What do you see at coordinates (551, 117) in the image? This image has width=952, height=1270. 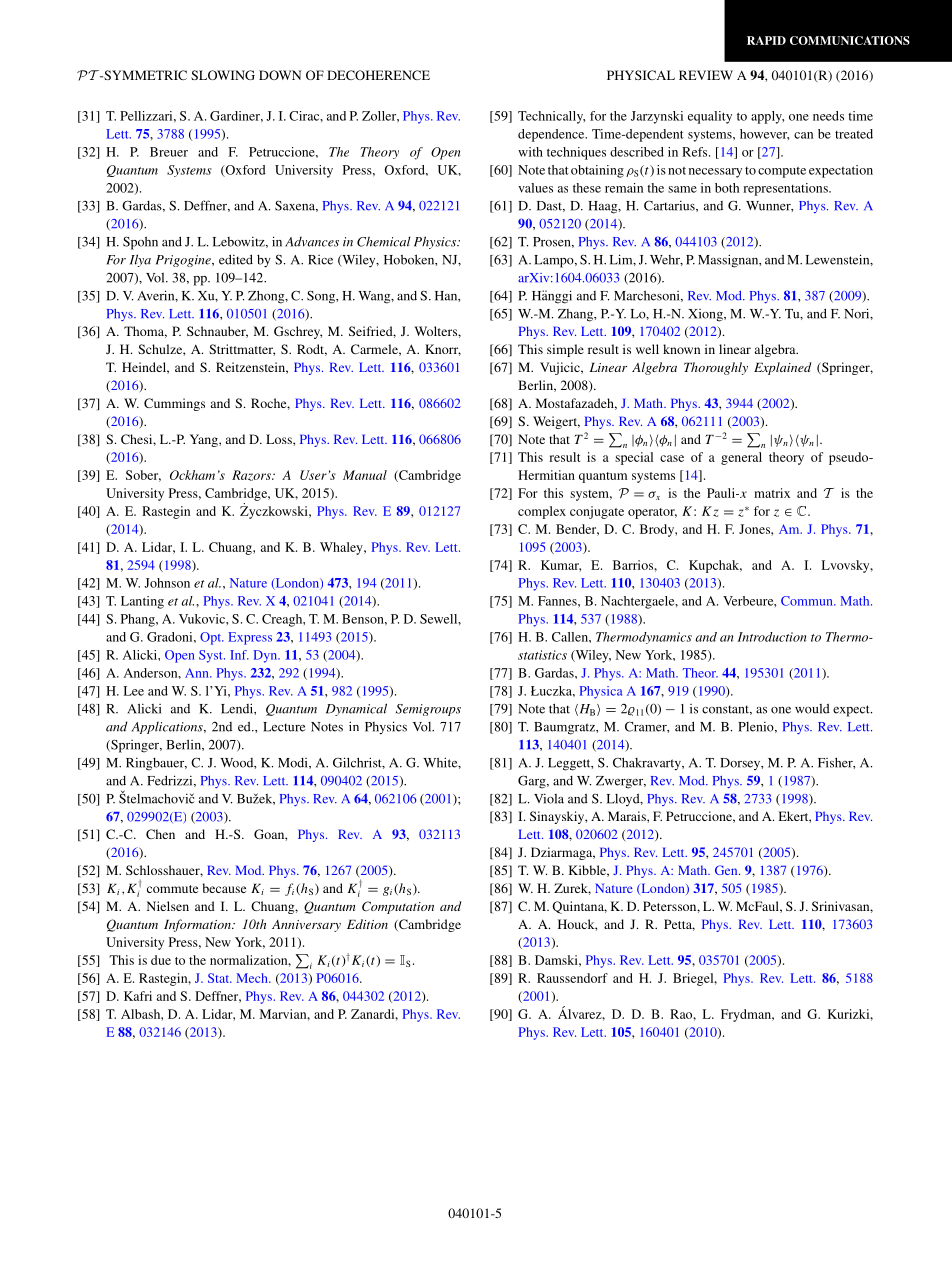 I see `Technically` at bounding box center [551, 117].
